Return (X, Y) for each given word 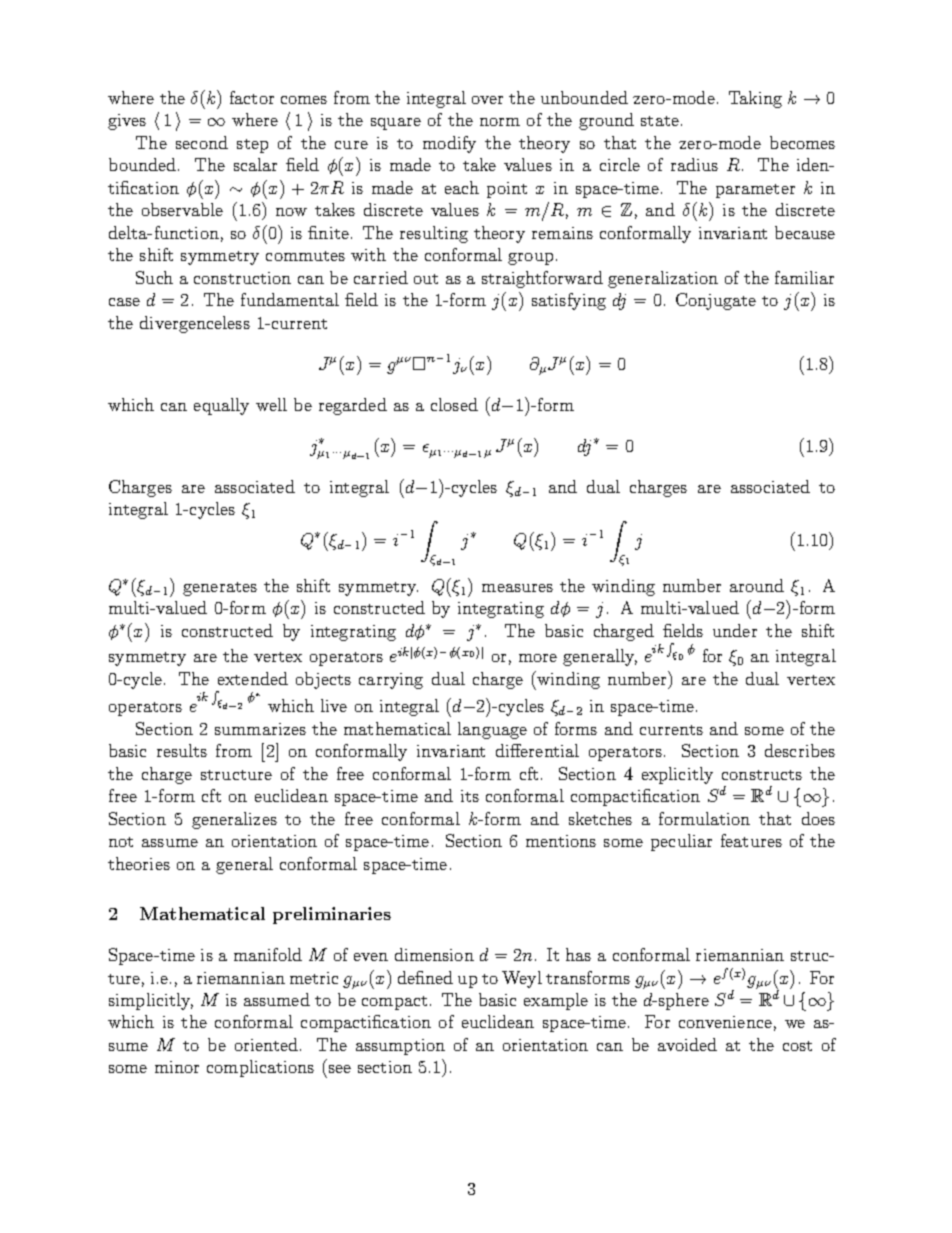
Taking (755, 99)
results (182, 750)
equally (221, 406)
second (202, 142)
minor (177, 1067)
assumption (400, 1047)
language (492, 730)
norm (500, 122)
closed (454, 404)
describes (800, 750)
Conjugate (716, 301)
